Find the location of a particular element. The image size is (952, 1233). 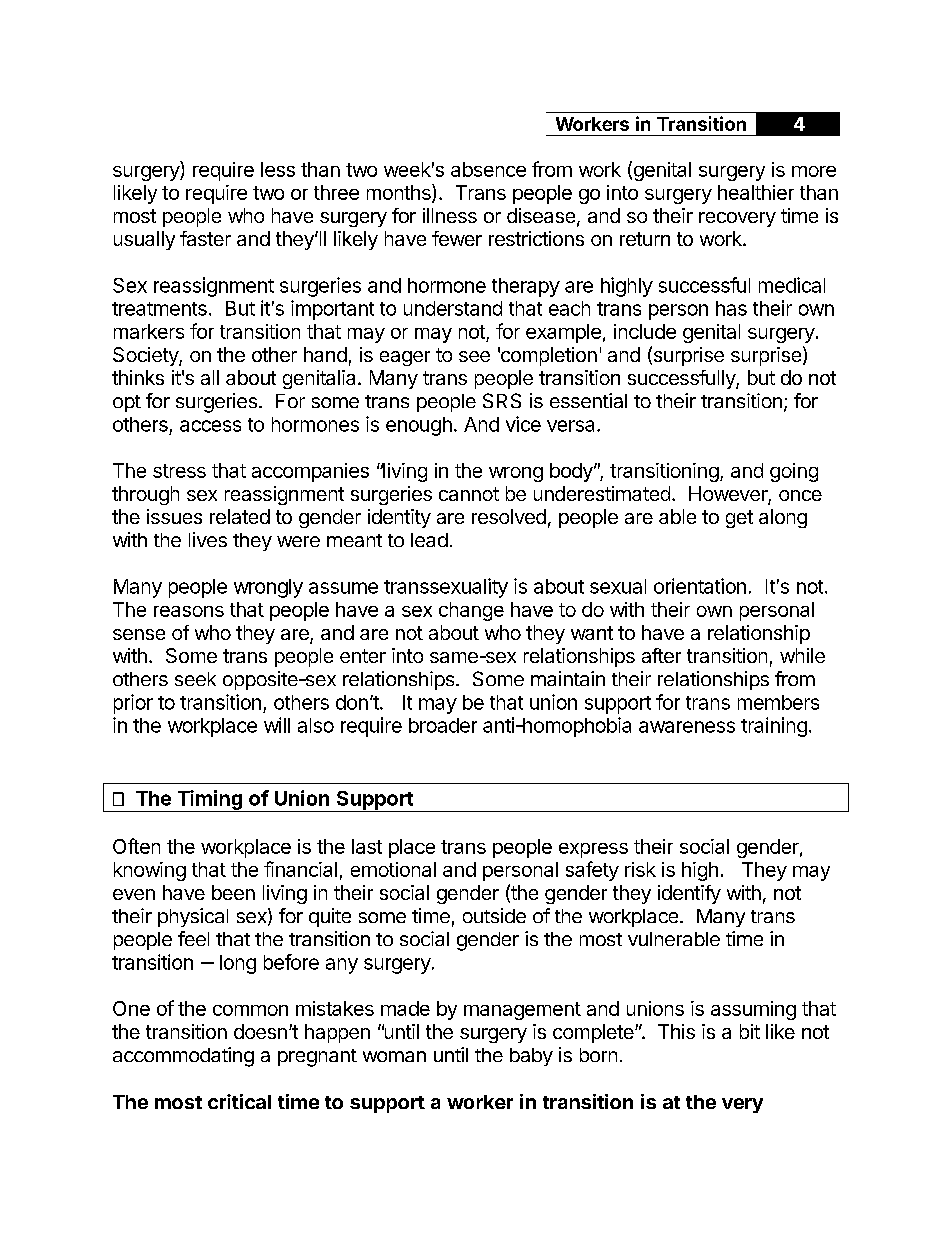

illness is located at coordinates (450, 215).
